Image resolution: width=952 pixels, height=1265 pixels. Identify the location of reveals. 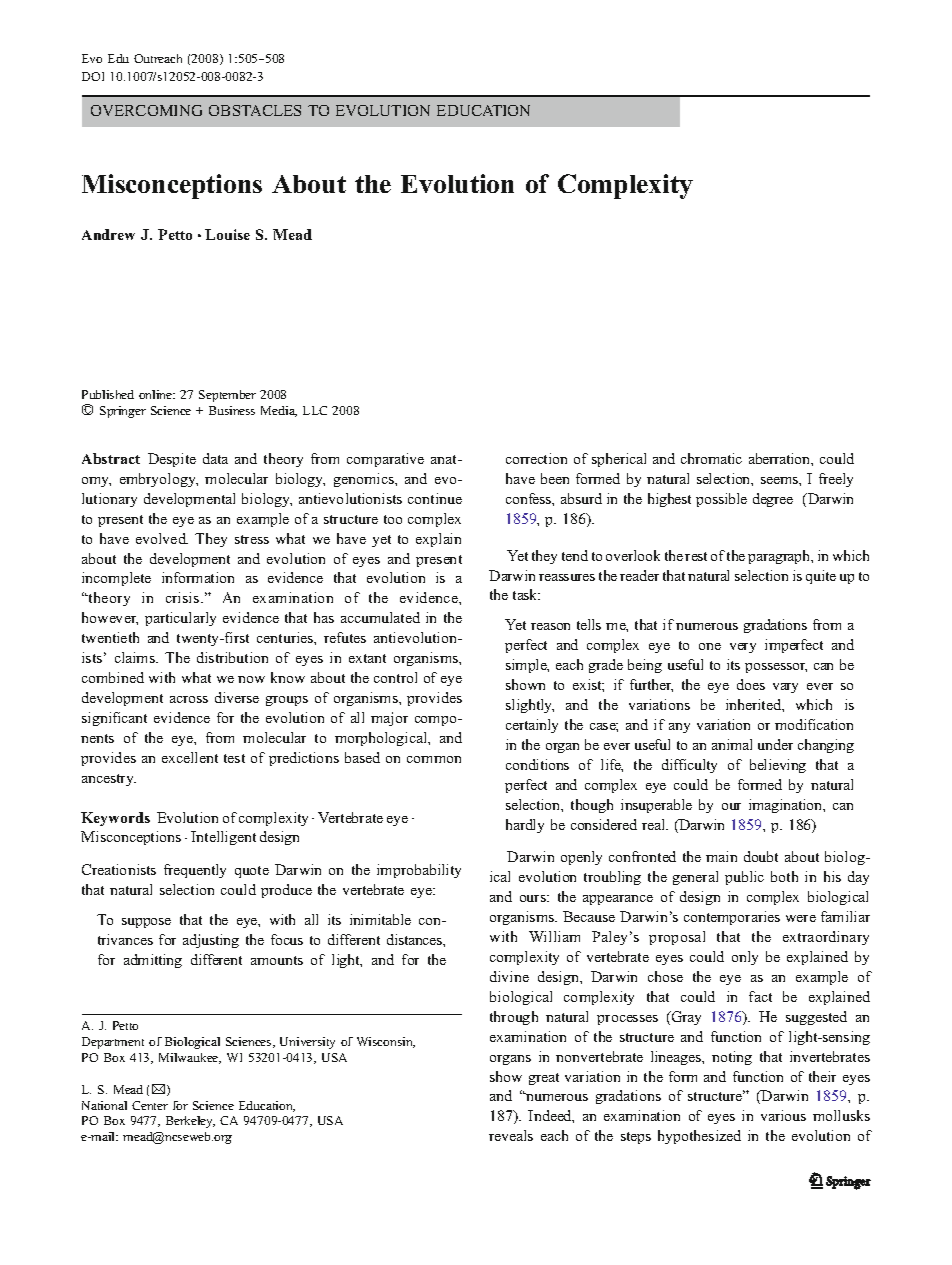
(511, 1135).
